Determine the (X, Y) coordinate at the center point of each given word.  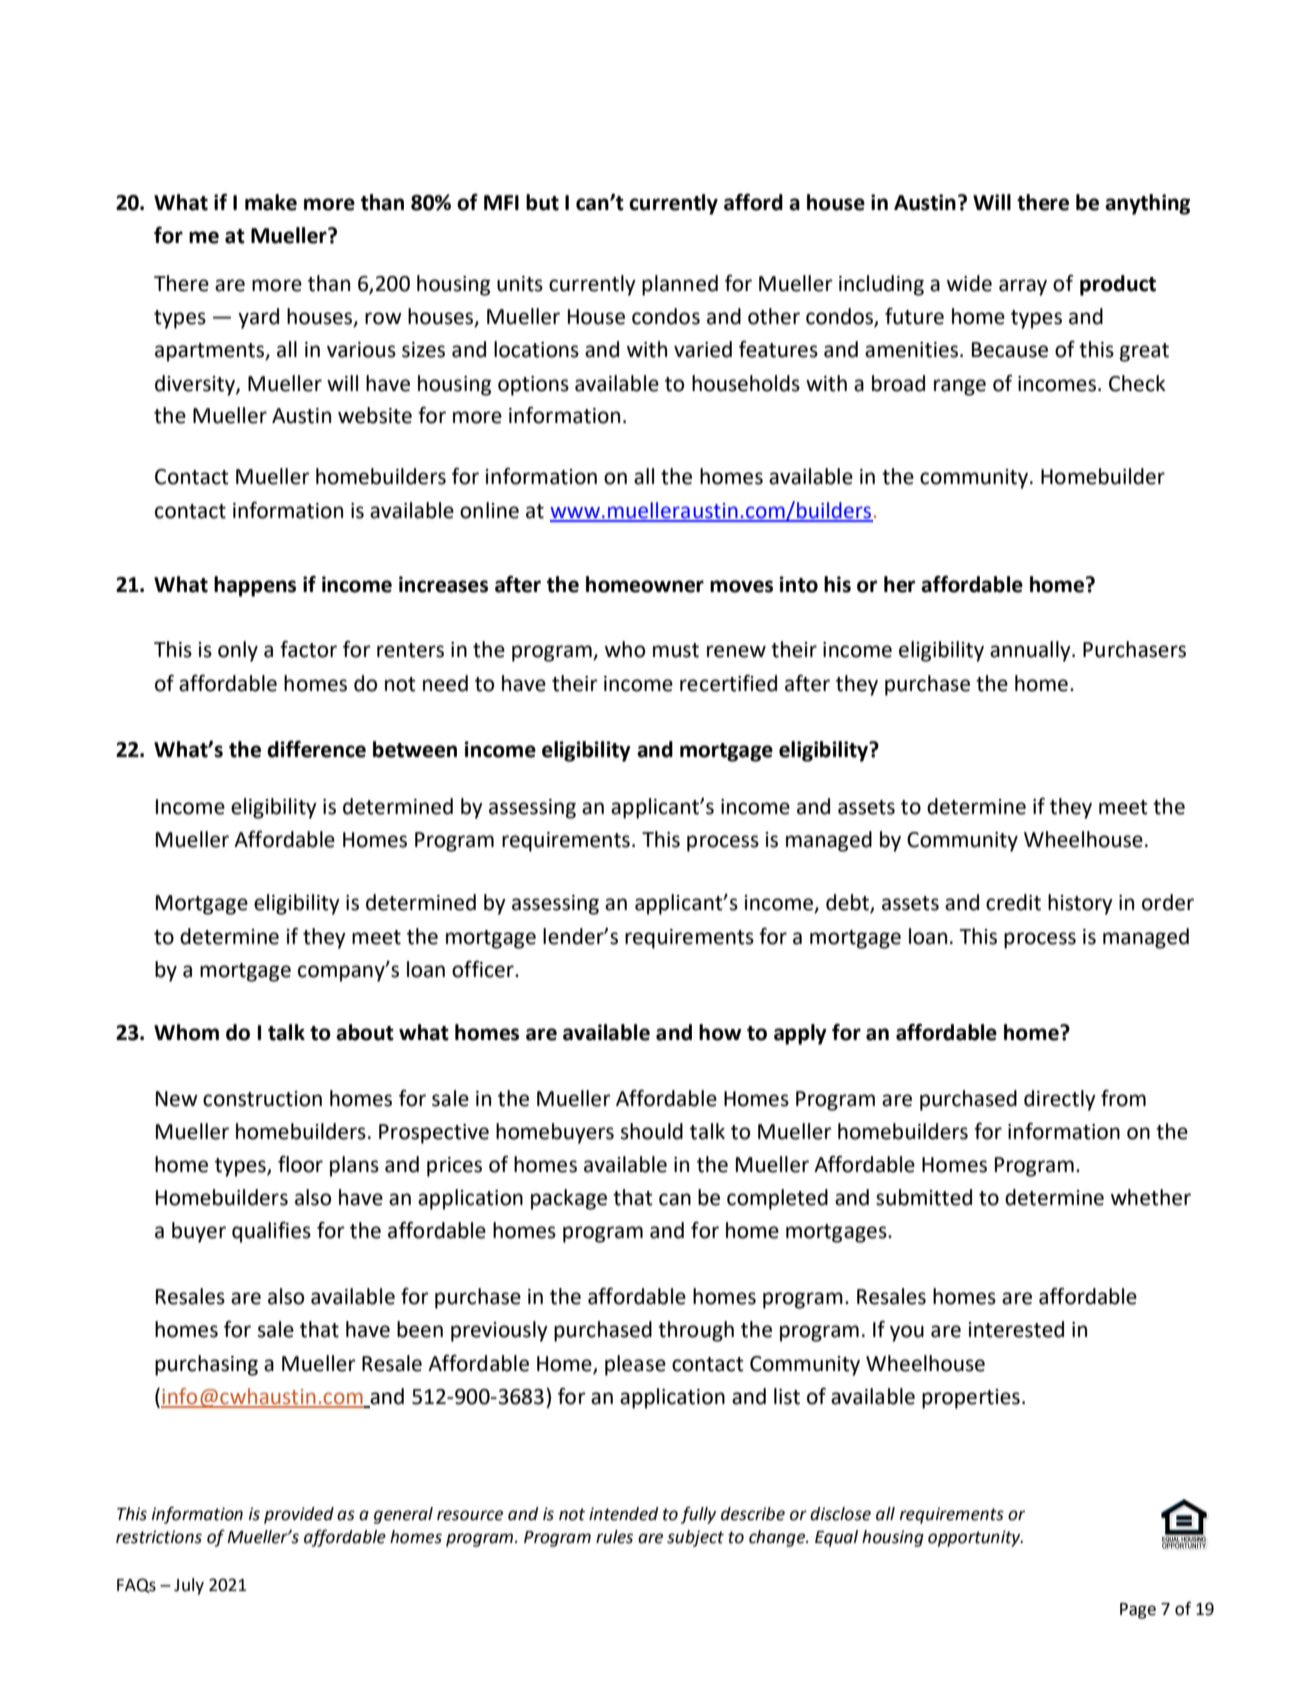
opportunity (975, 1538)
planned (680, 285)
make (271, 202)
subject (695, 1538)
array (1023, 287)
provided (299, 1515)
